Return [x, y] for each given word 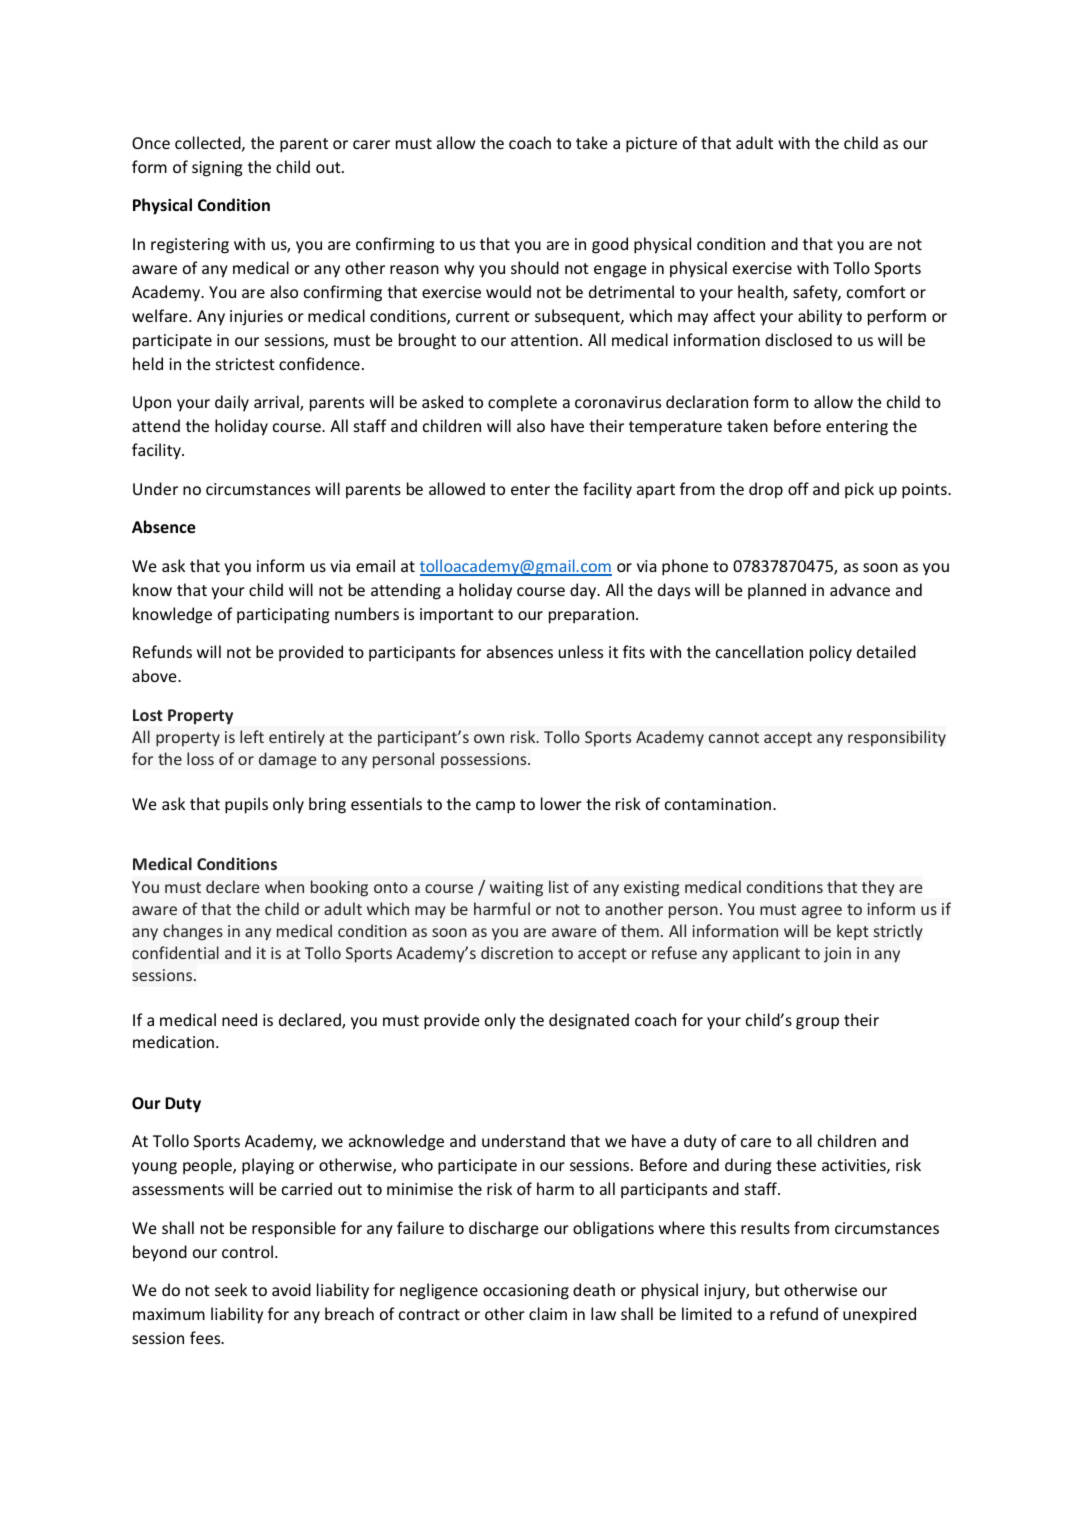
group [817, 1023]
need [239, 1019]
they [878, 888]
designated [589, 1021]
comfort [876, 291]
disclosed [798, 339]
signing [217, 169]
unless [581, 651]
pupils [246, 805]
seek [231, 1289]
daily [232, 403]
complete [522, 403]
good [610, 245]
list [559, 886]
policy [831, 653]
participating [283, 616]
